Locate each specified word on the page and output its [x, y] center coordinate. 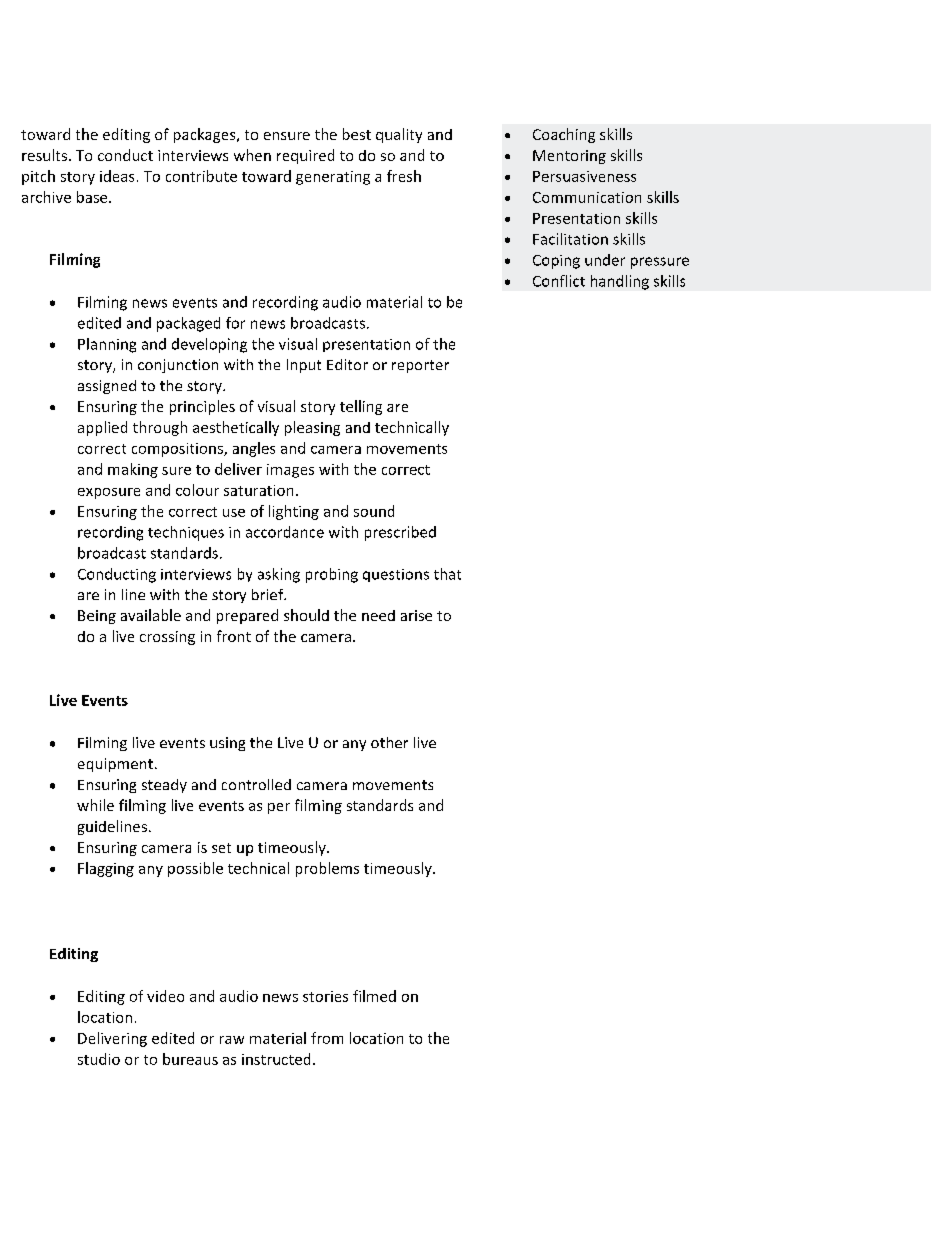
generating [333, 178]
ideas [117, 176]
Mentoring [569, 157]
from [327, 1038]
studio [99, 1059]
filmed [374, 996]
